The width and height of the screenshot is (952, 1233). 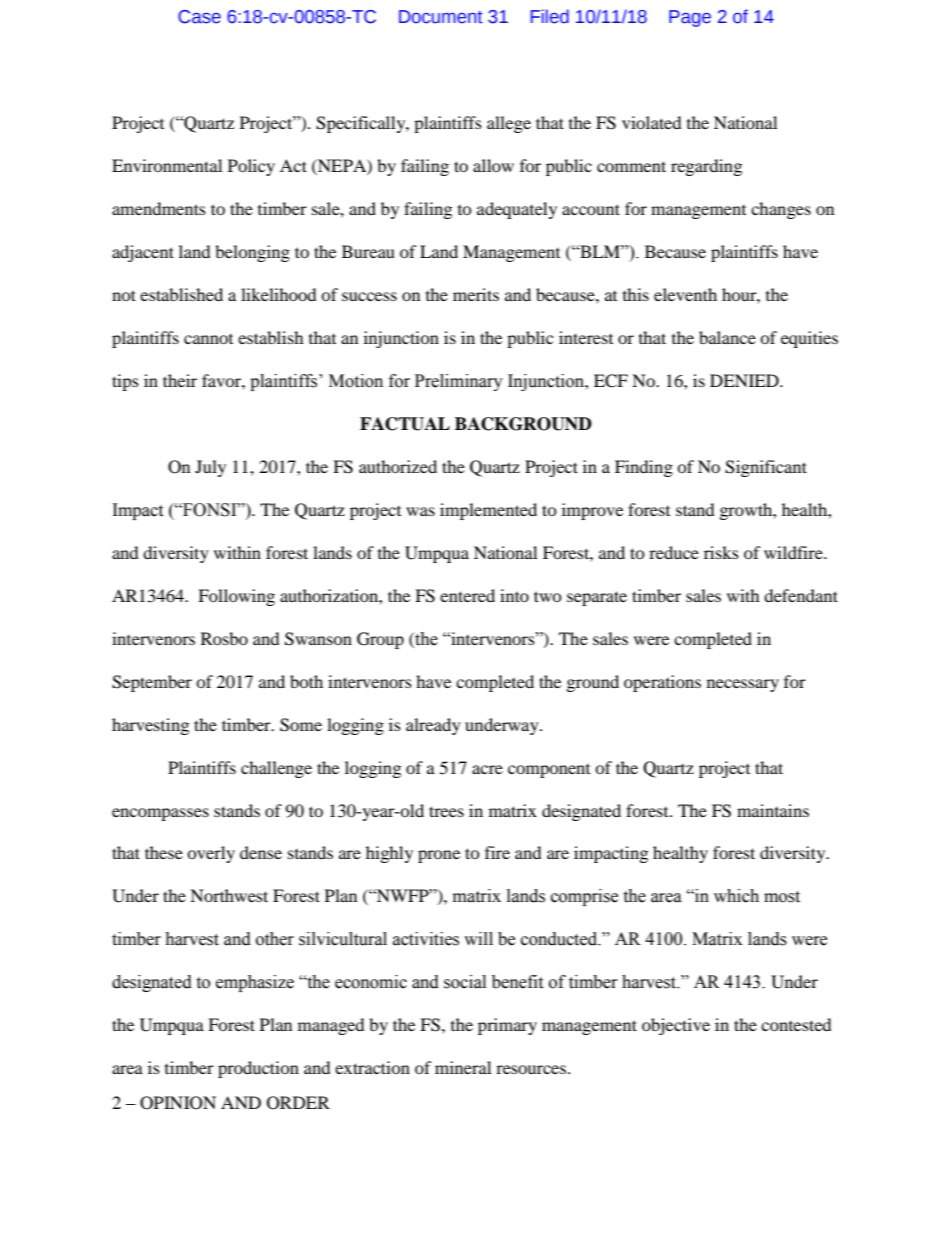 What do you see at coordinates (180, 380) in the screenshot?
I see `their` at bounding box center [180, 380].
